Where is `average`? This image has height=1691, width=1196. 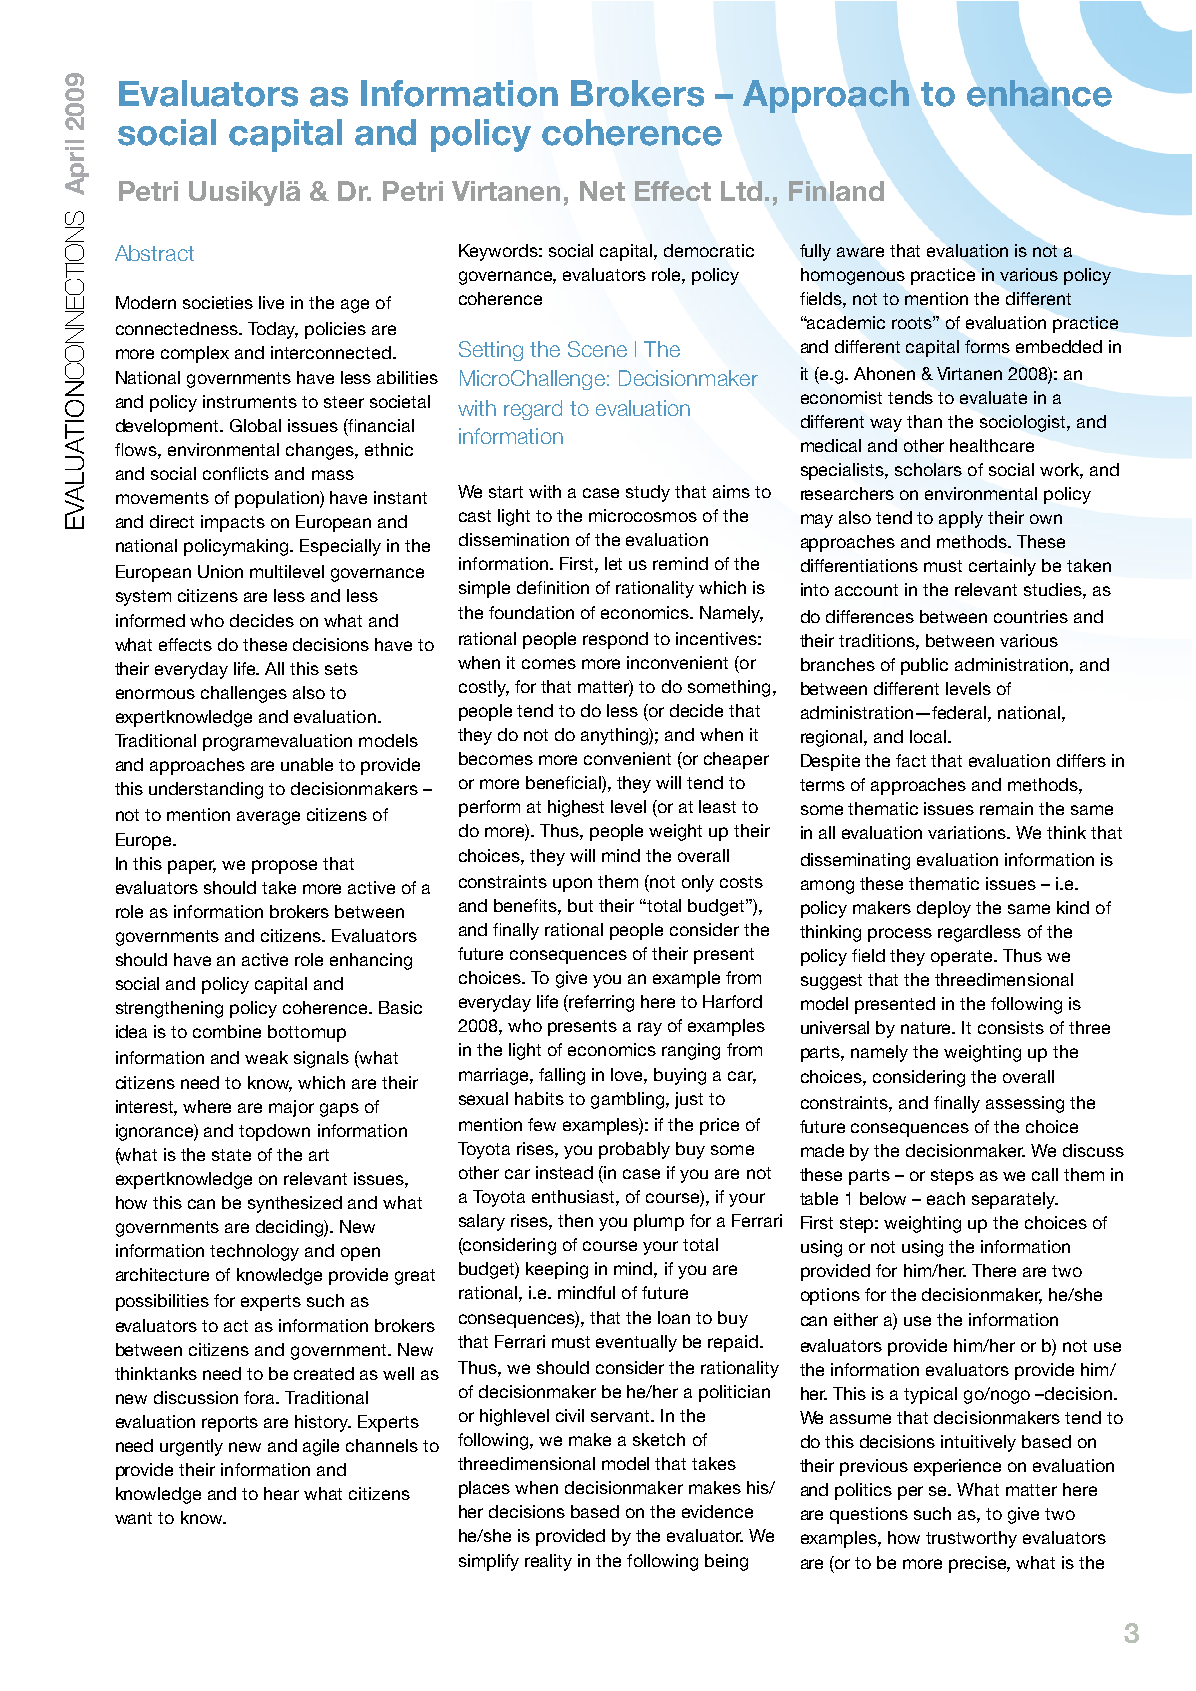 average is located at coordinates (268, 818).
